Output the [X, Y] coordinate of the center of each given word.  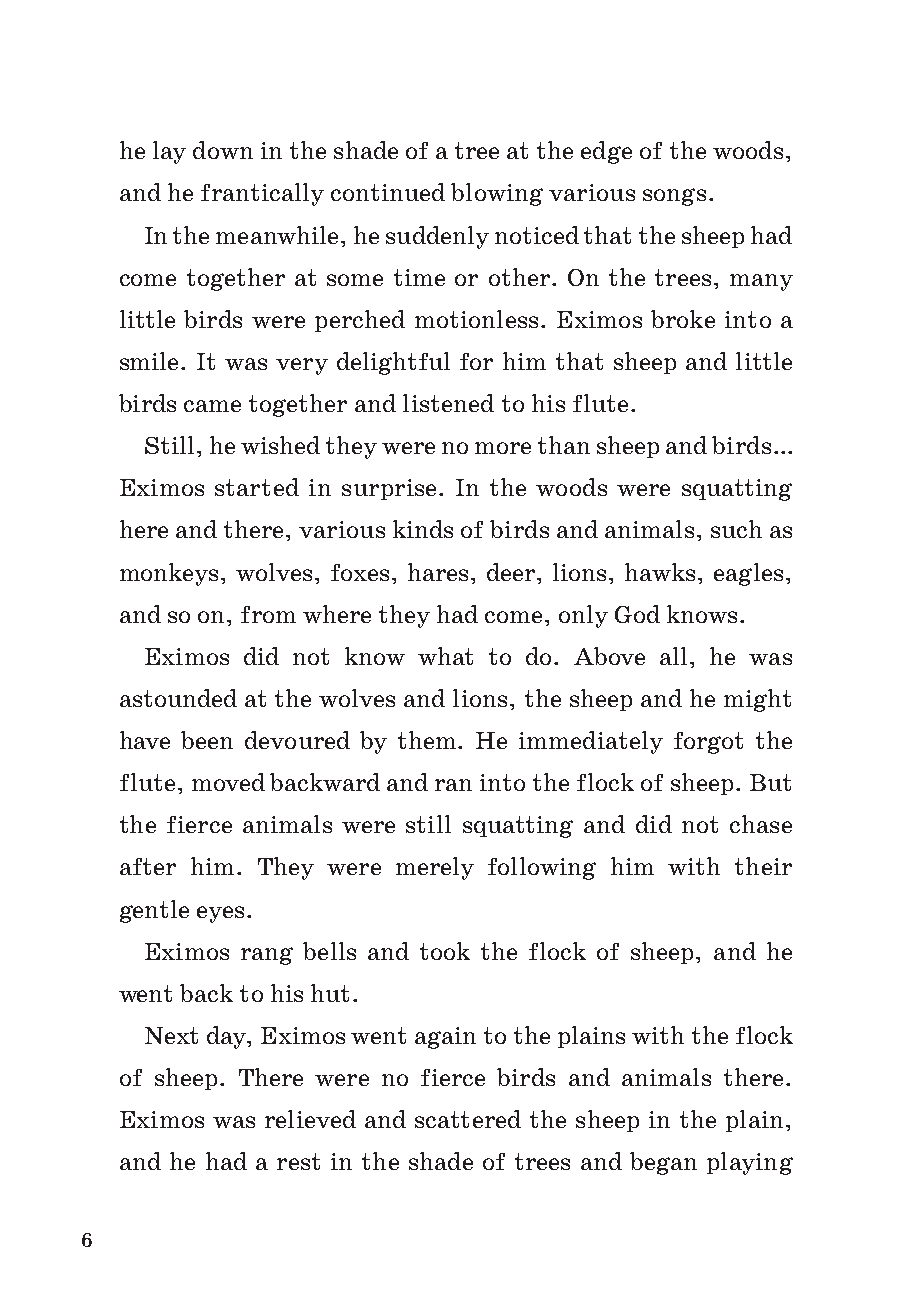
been [207, 740]
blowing [497, 194]
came [212, 406]
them [428, 740]
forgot [708, 743]
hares [438, 572]
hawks [660, 572]
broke [683, 319]
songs [674, 197]
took [445, 951]
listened [448, 403]
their [763, 866]
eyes [220, 914]
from [268, 614]
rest [298, 1161]
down [223, 150]
